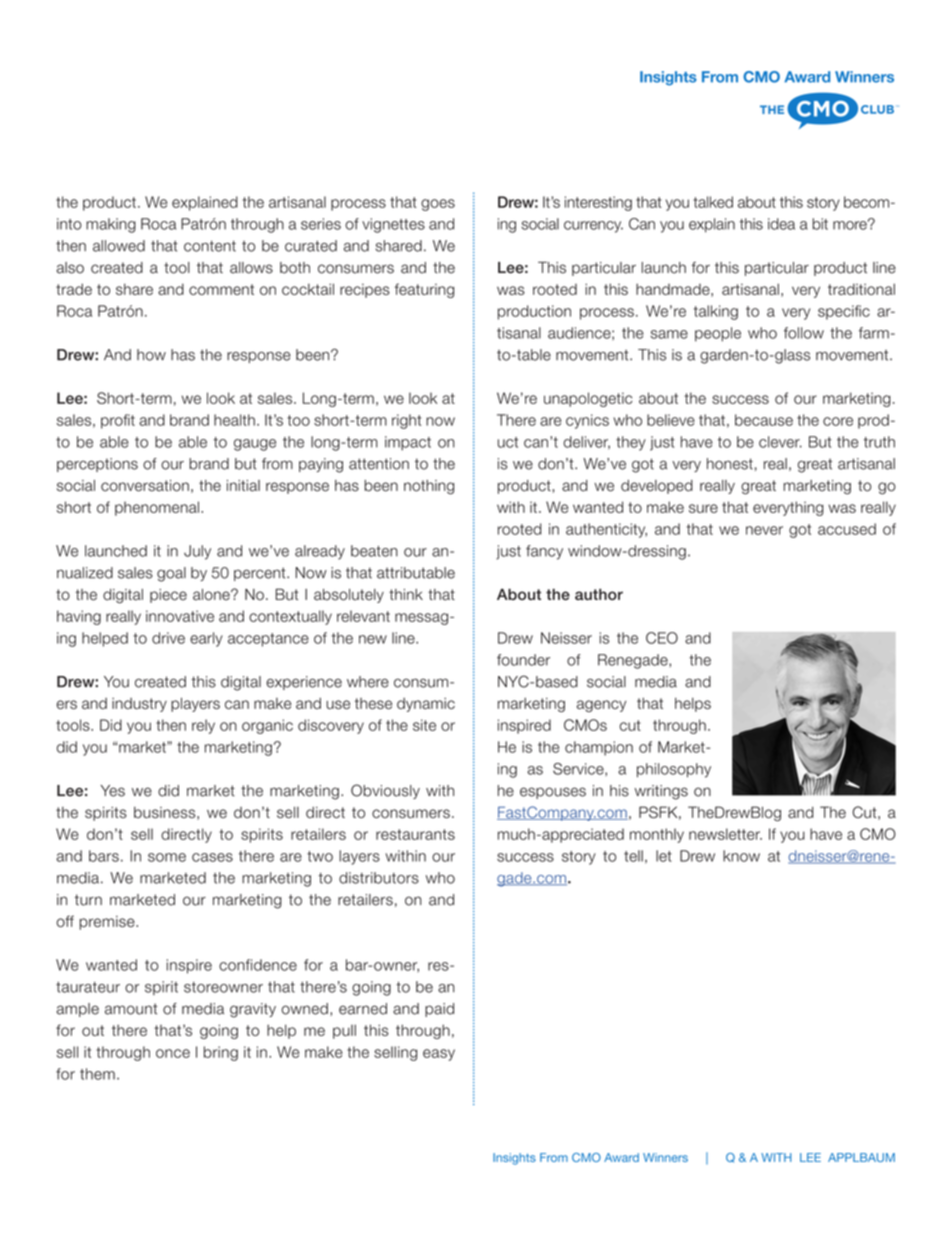 This screenshot has height=1233, width=952. What do you see at coordinates (523, 660) in the screenshot?
I see `founder` at bounding box center [523, 660].
